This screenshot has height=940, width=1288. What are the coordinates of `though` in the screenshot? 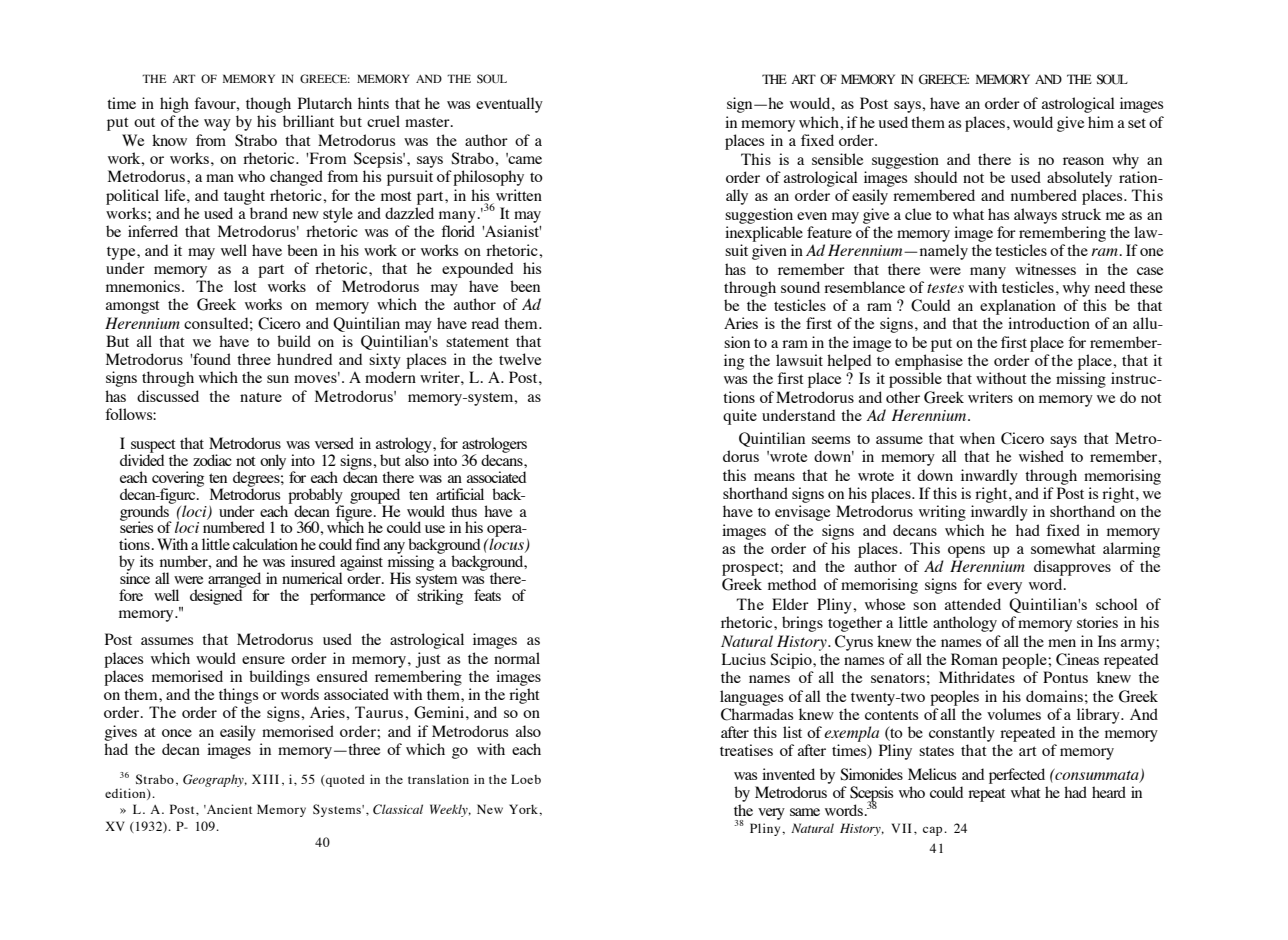 It's located at (268, 105).
